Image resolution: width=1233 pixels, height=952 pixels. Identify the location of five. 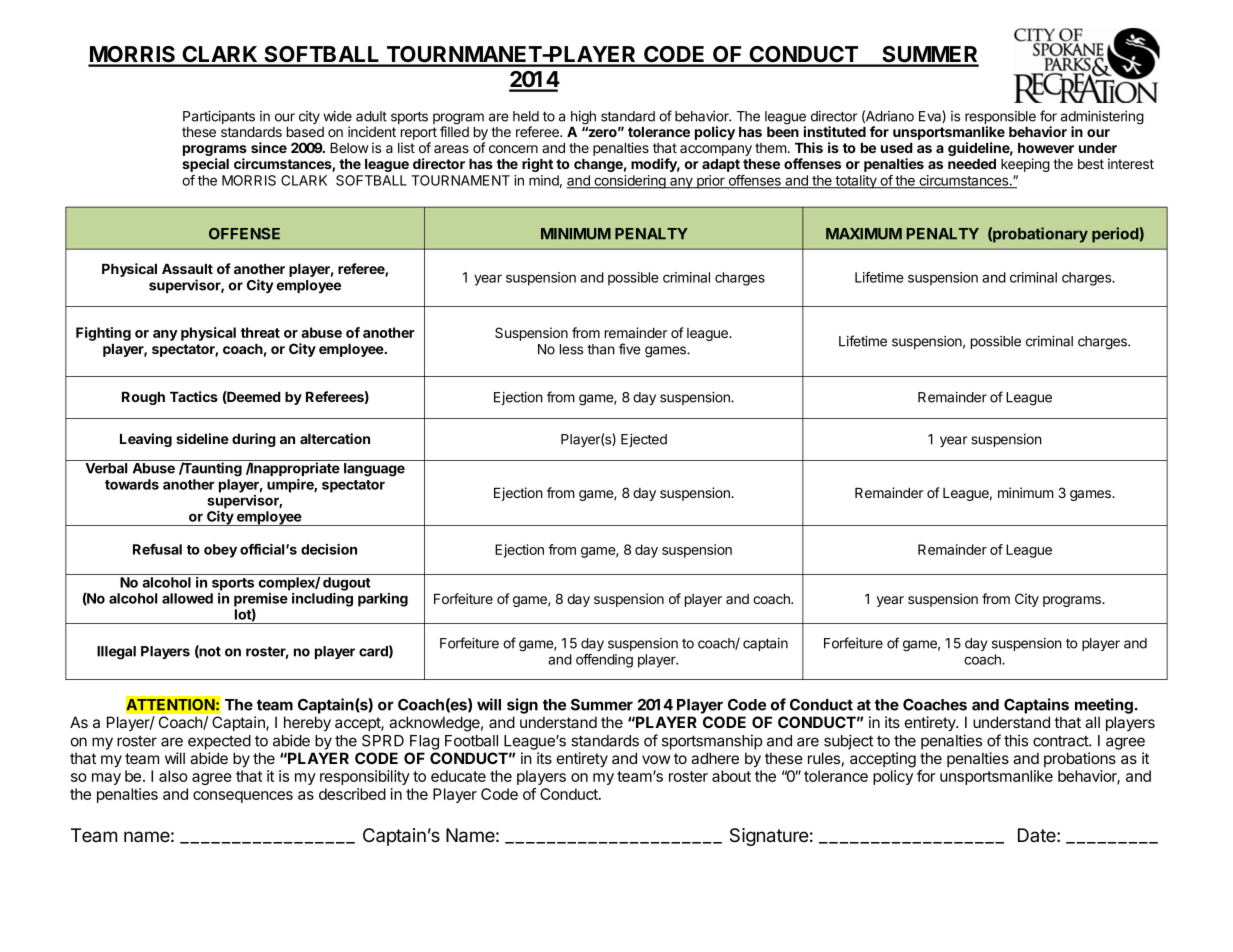
(630, 349).
